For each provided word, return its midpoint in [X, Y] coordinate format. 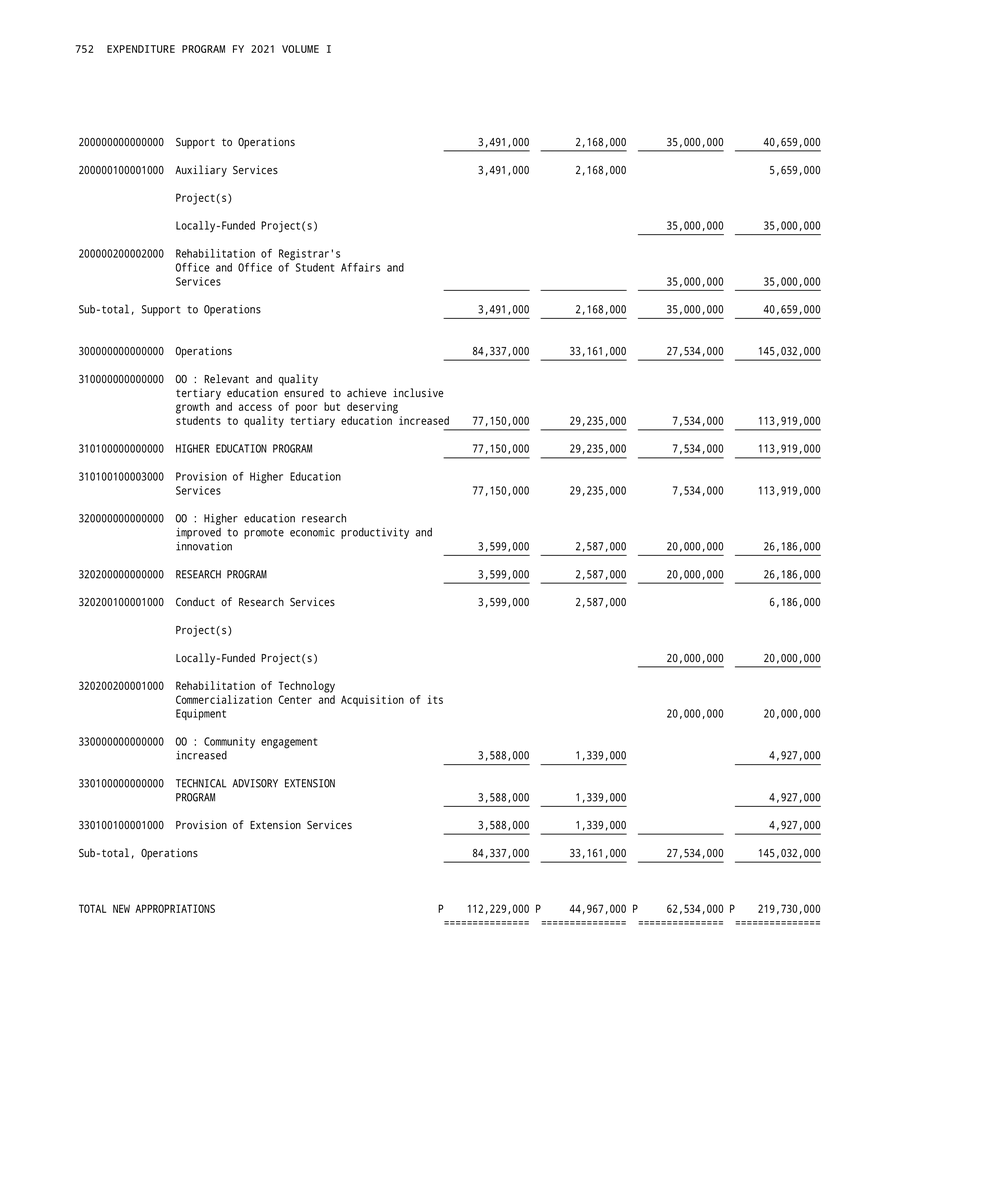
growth [192, 408]
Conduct [195, 601]
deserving [372, 408]
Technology [306, 687]
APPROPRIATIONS [175, 908]
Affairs [360, 267]
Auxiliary [201, 171]
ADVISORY [255, 783]
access [255, 407]
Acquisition [372, 701]
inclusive [418, 393]
